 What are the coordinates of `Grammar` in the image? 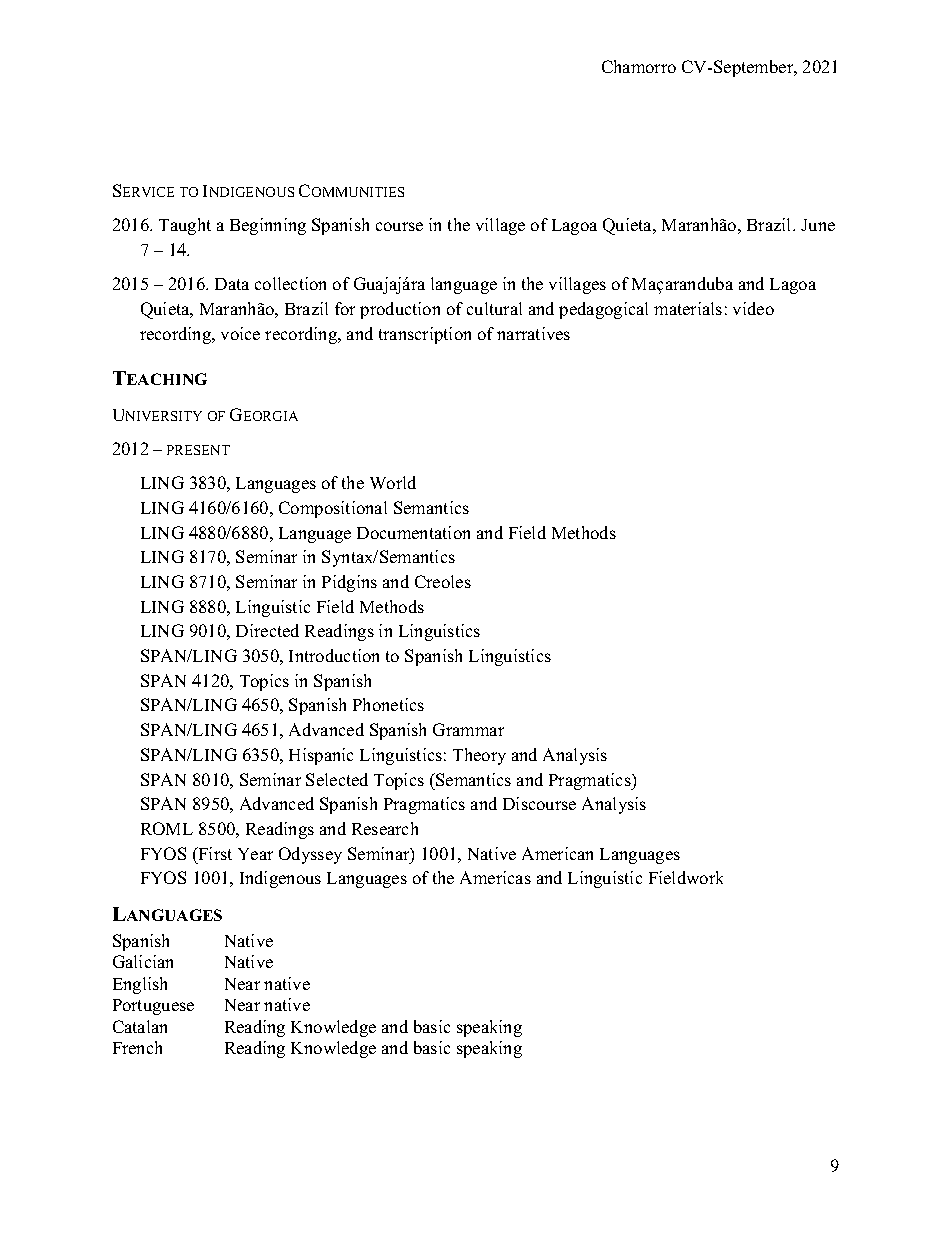 It's located at (468, 729).
